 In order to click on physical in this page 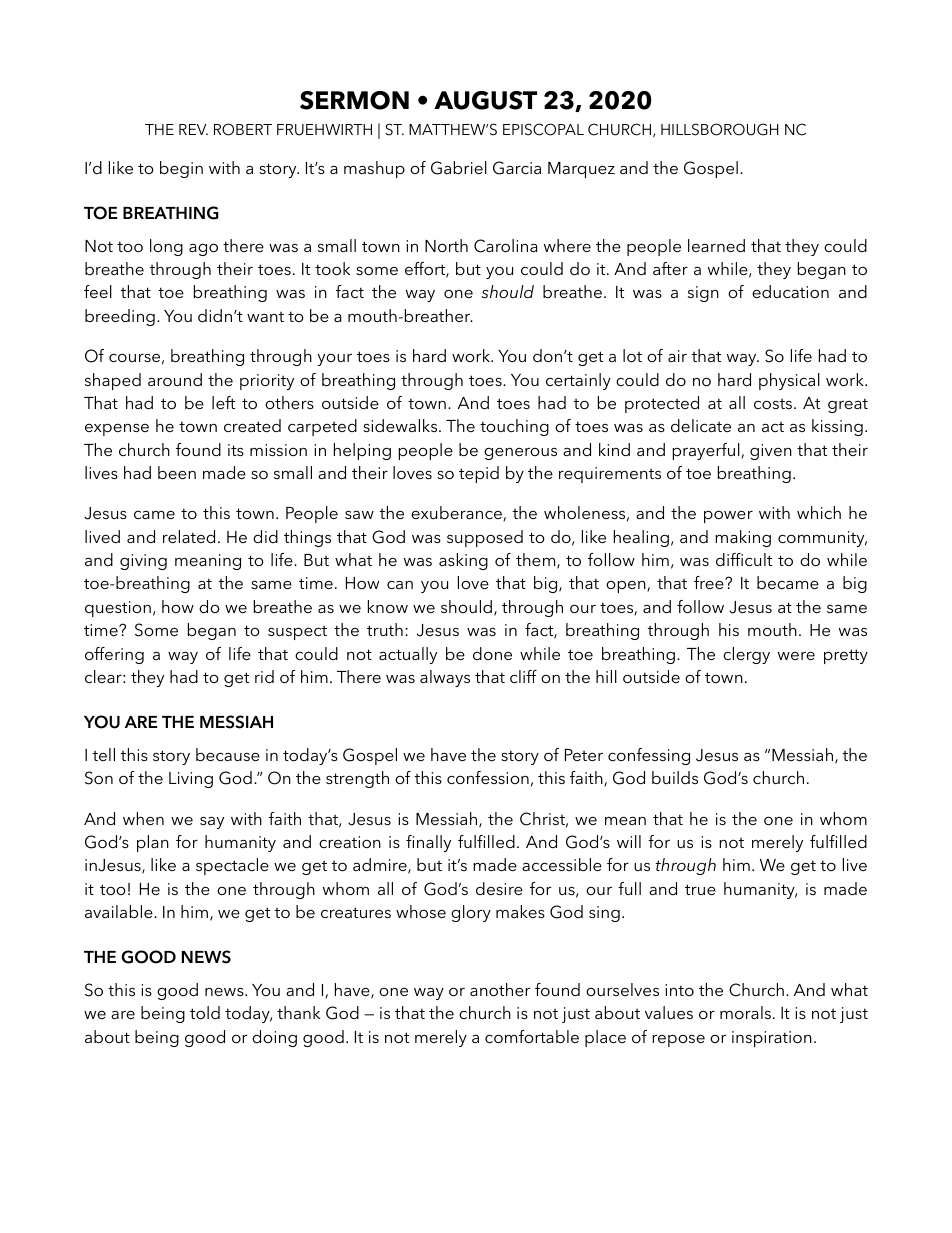, I will do `click(789, 381)`.
